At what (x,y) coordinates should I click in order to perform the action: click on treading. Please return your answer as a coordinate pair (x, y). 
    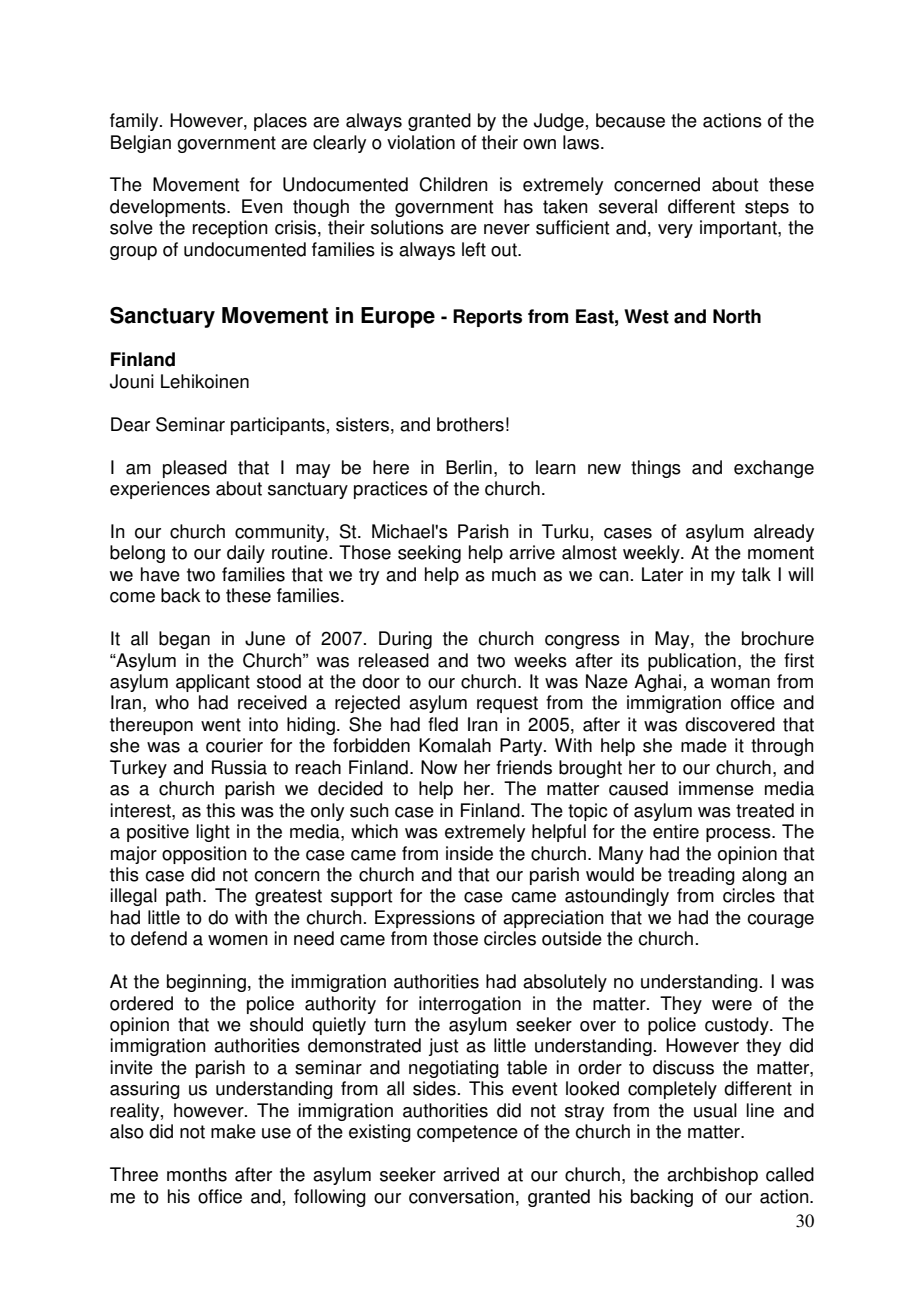
    Looking at the image, I should click on (701, 876).
